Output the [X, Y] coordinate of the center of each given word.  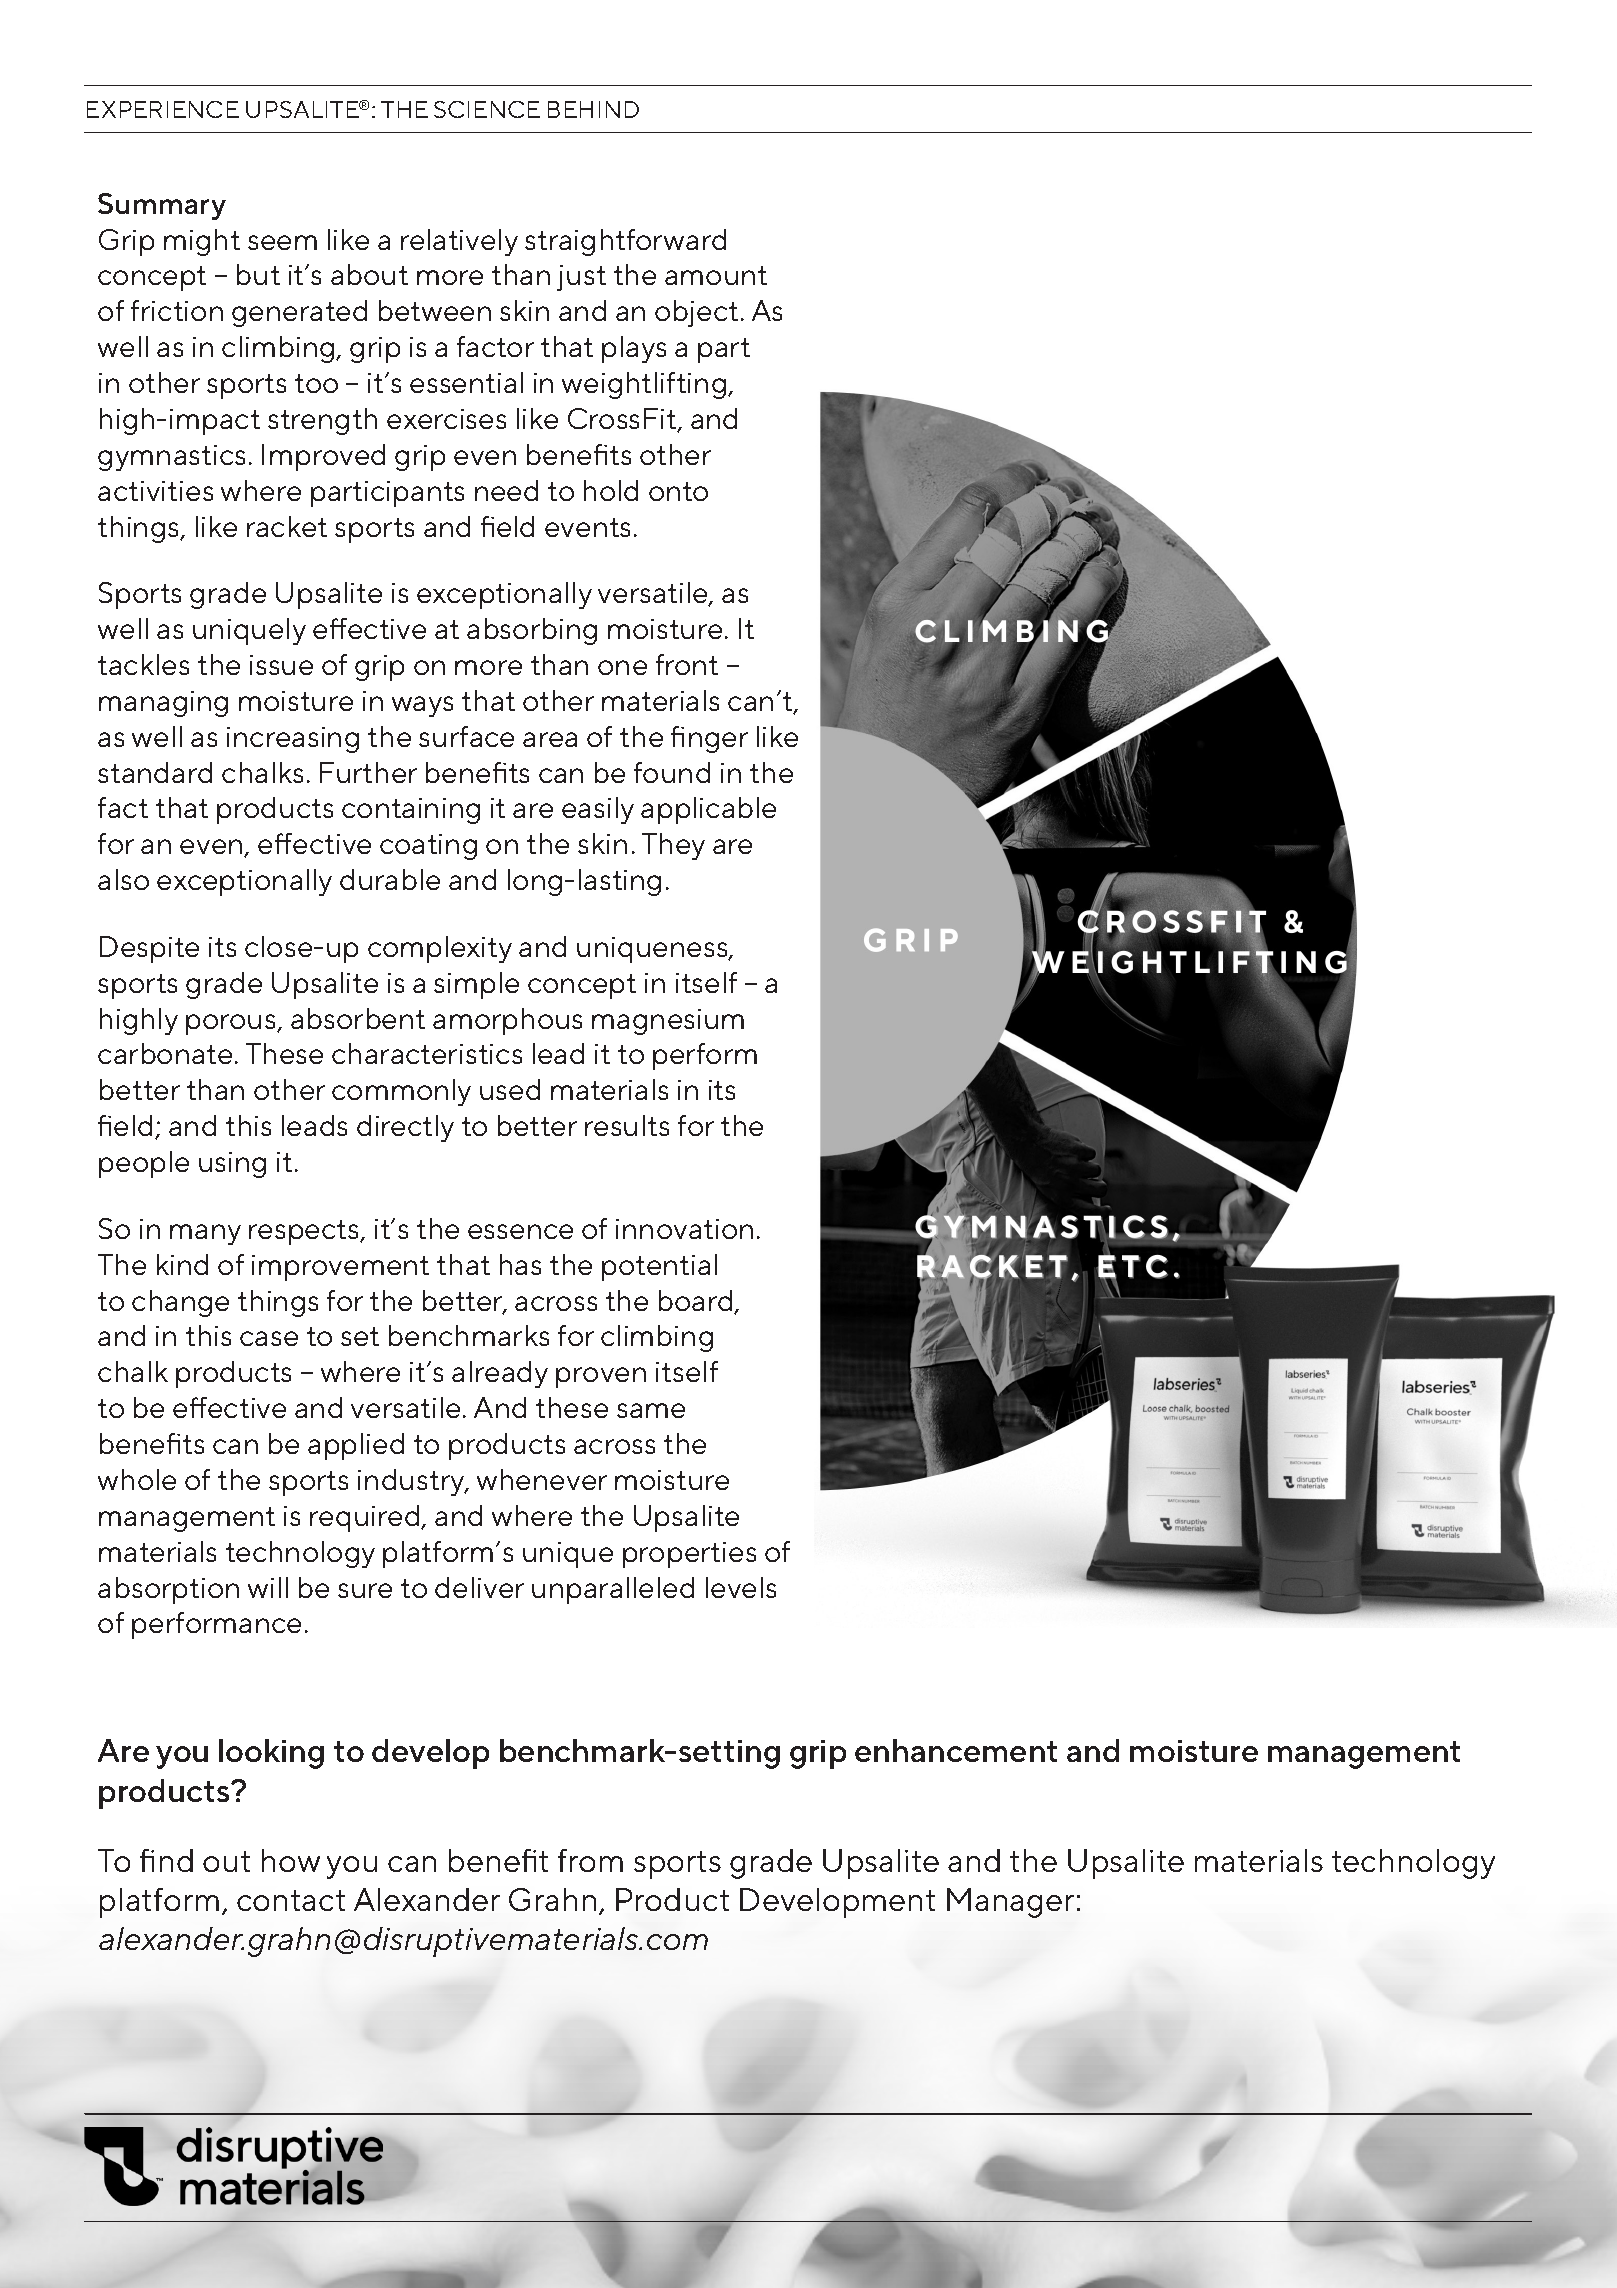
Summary [162, 206]
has [520, 1264]
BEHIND [593, 109]
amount [716, 275]
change [180, 1303]
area [550, 739]
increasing [293, 740]
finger [709, 739]
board [697, 1302]
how [291, 1860]
